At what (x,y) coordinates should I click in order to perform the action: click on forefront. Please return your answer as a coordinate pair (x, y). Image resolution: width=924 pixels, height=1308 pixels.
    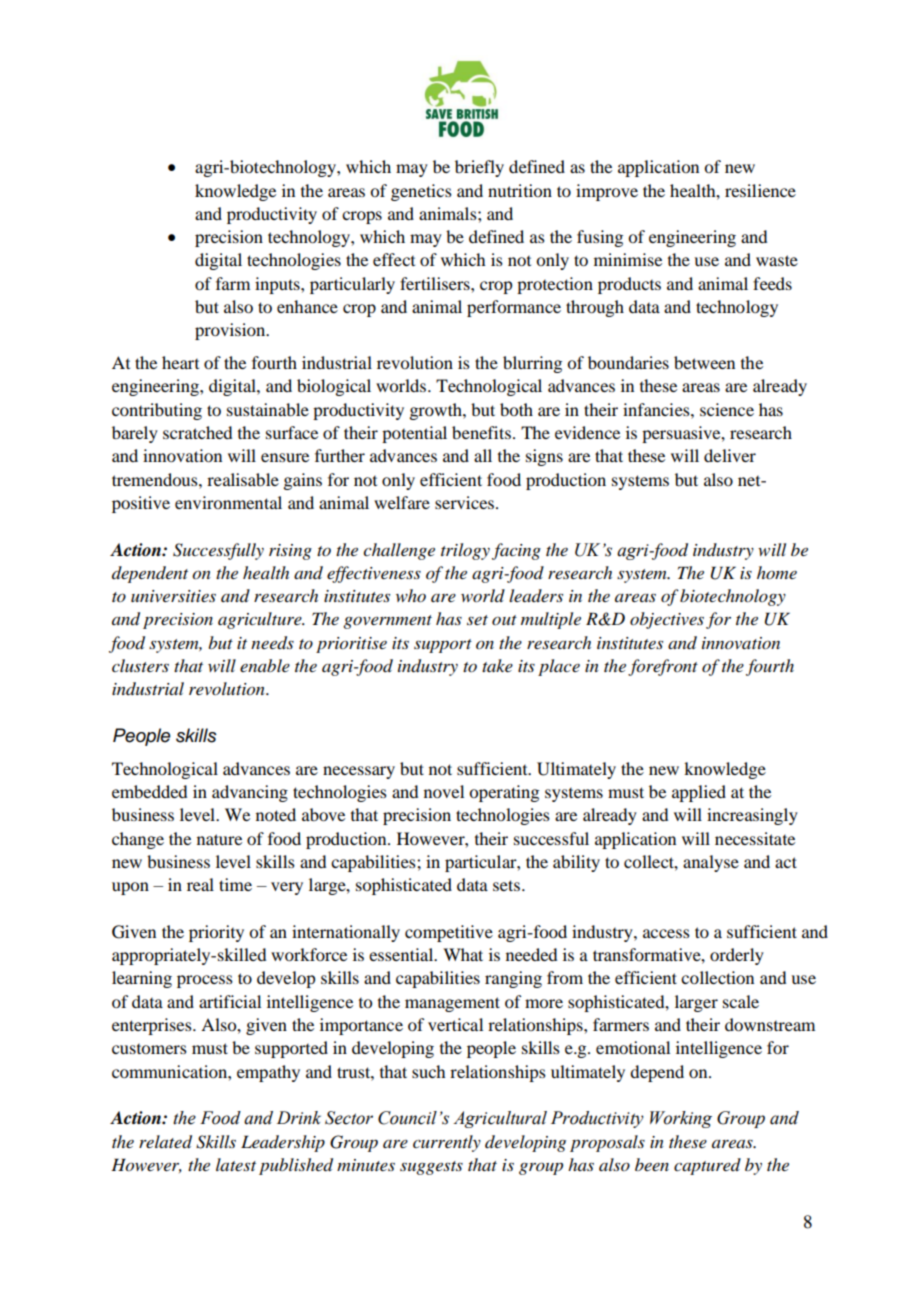
    Looking at the image, I should click on (663, 667).
